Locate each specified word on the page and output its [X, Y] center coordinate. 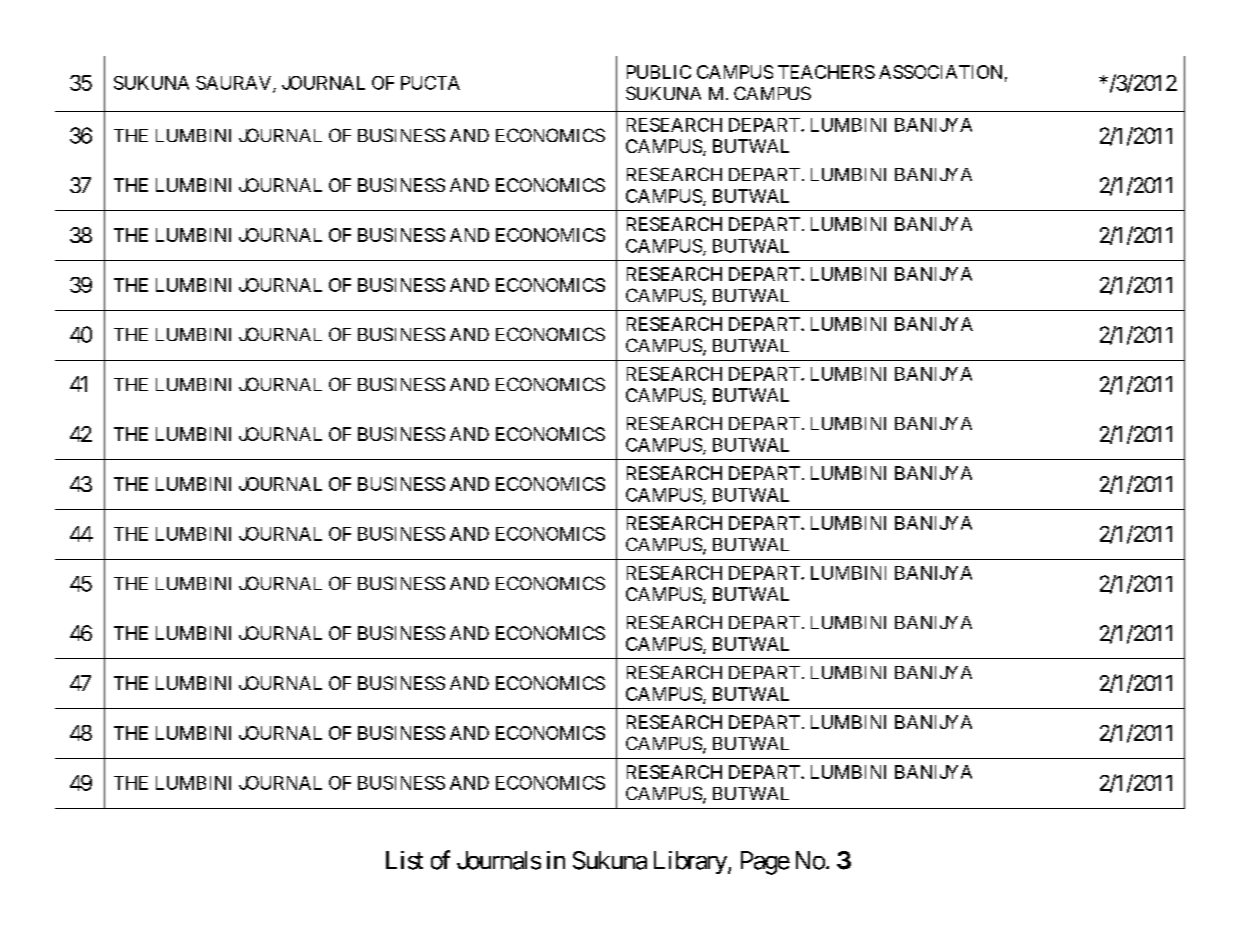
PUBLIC [659, 72]
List [404, 860]
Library [690, 862]
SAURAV [235, 84]
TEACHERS [826, 72]
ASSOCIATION [940, 72]
